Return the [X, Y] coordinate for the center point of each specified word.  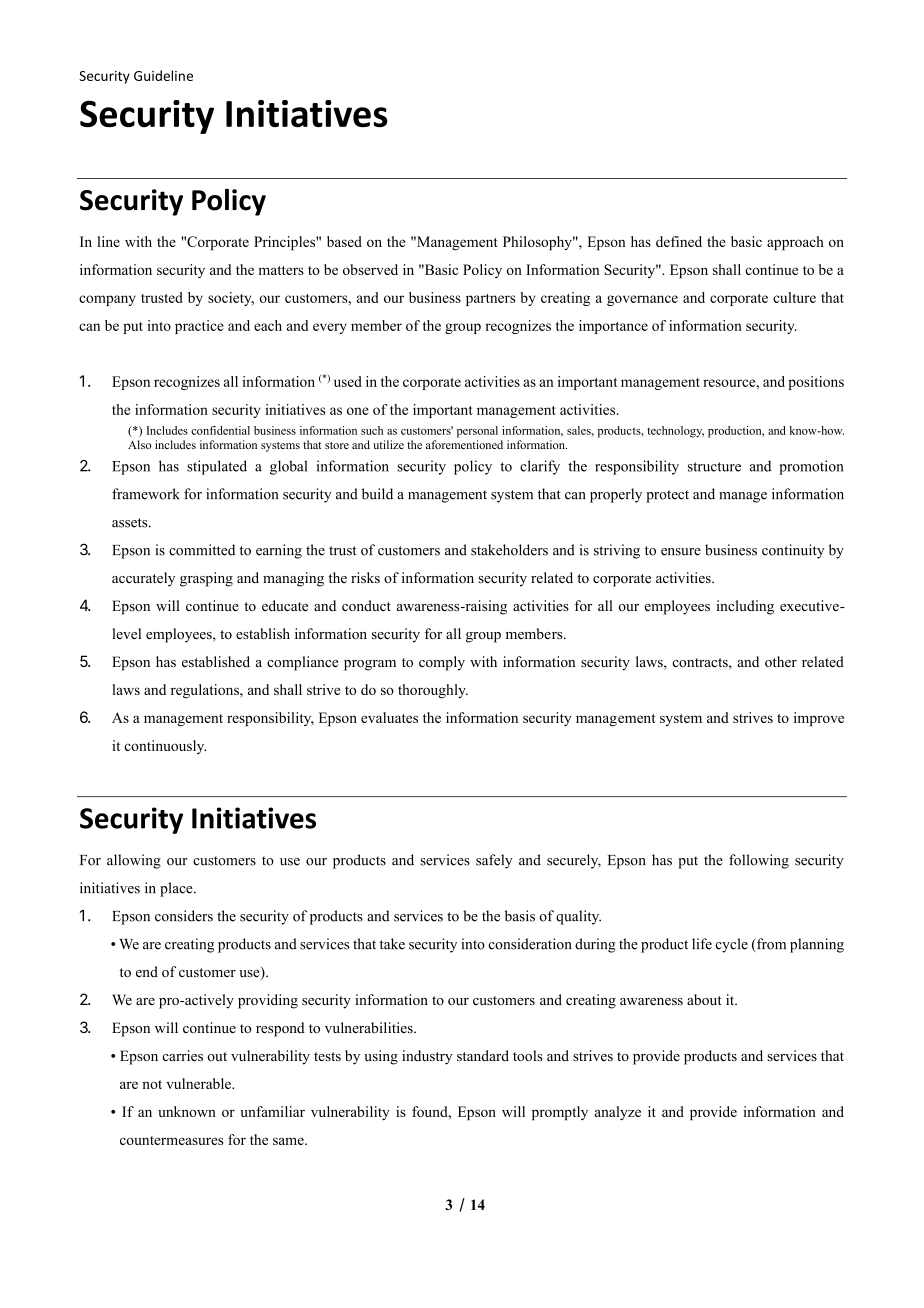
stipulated [217, 467]
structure [714, 467]
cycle [731, 945]
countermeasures [171, 1140]
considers [184, 916]
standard [483, 1055]
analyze [618, 1113]
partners [490, 300]
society [231, 299]
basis [520, 916]
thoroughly [433, 691]
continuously [165, 747]
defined [679, 241]
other [781, 661]
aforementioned [464, 444]
